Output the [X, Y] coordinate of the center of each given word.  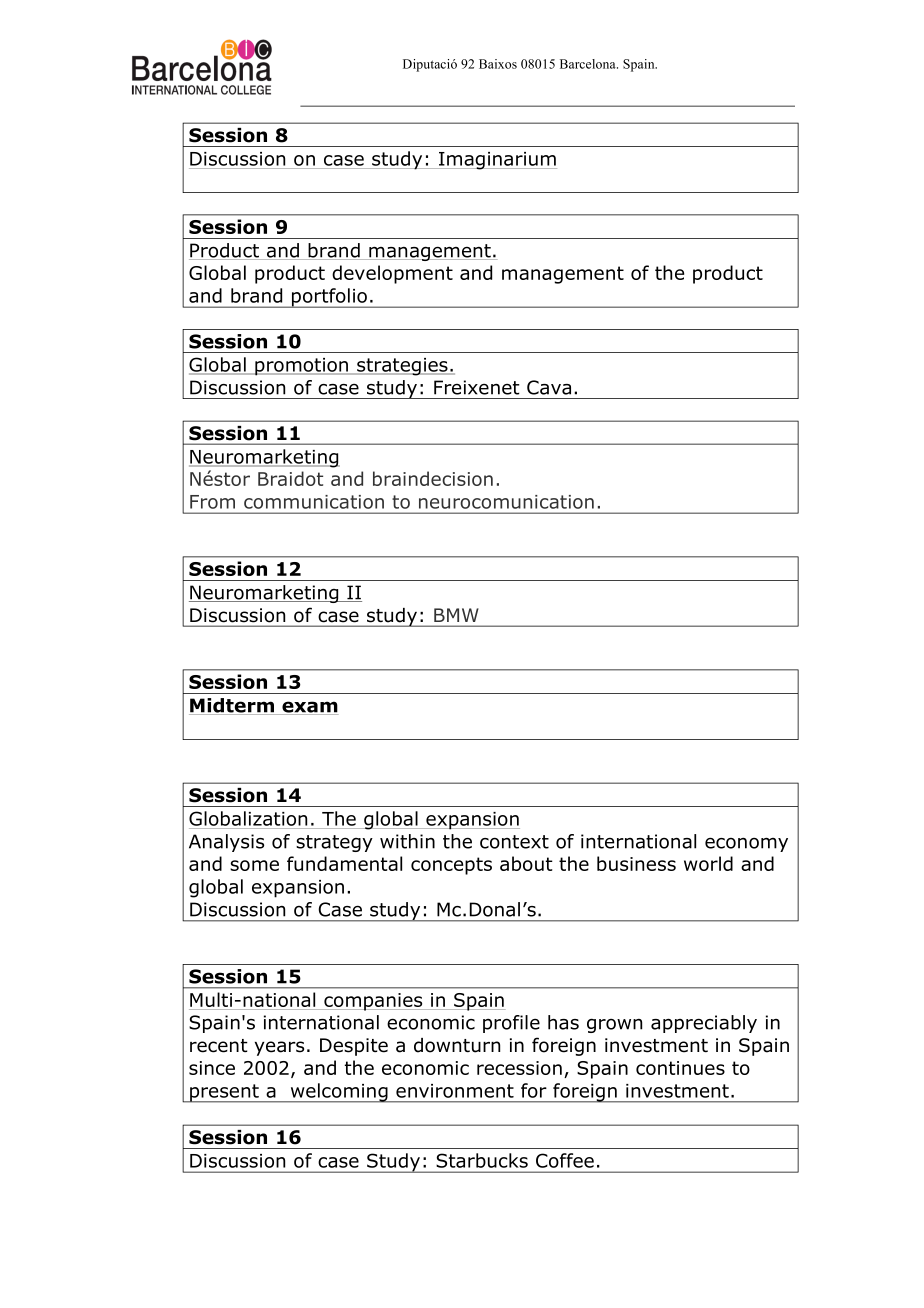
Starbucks [482, 1160]
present [224, 1093]
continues [680, 1068]
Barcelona [589, 64]
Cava [549, 387]
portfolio [330, 298]
